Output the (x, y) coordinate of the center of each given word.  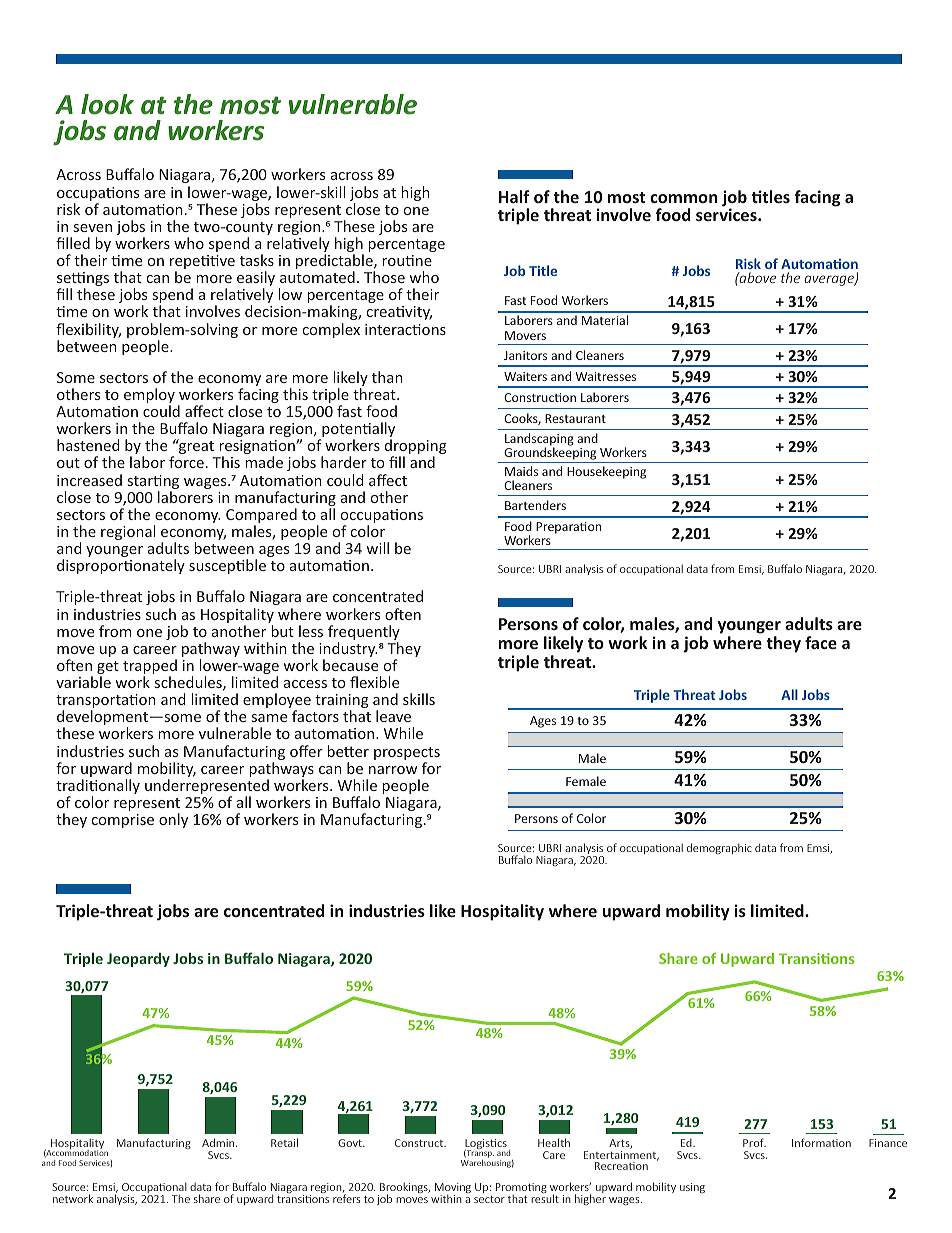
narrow (393, 770)
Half (514, 196)
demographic (719, 848)
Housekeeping (606, 472)
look (107, 104)
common (683, 198)
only (173, 820)
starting (153, 483)
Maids (521, 471)
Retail (284, 1142)
